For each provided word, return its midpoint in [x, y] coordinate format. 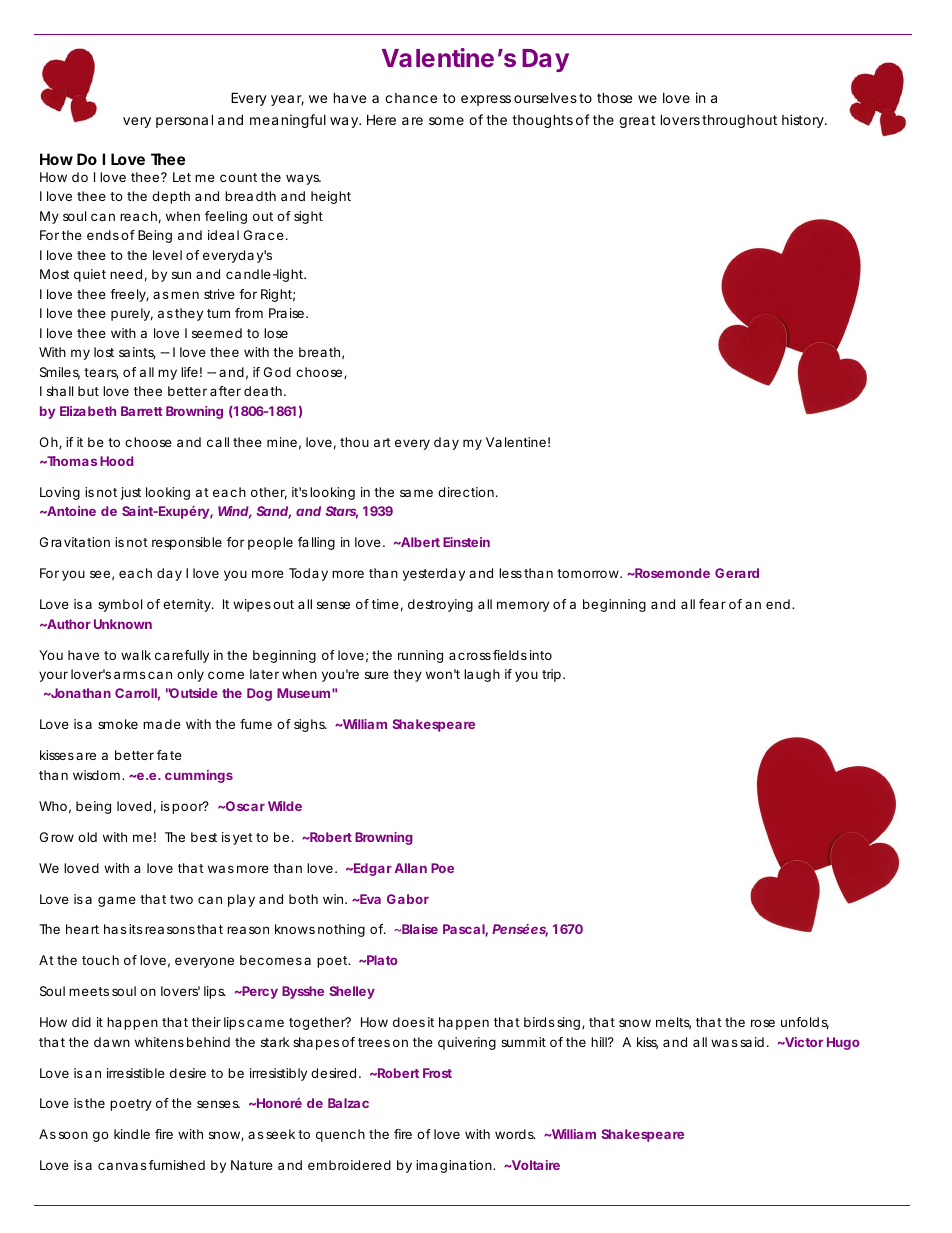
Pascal [464, 930]
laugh [482, 675]
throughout [739, 121]
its [136, 929]
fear [712, 604]
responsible [187, 543]
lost [104, 352]
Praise [286, 313]
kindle [132, 1134]
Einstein [466, 542]
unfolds [805, 1023]
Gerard [737, 573]
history [804, 121]
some [446, 121]
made [162, 724]
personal [184, 121]
